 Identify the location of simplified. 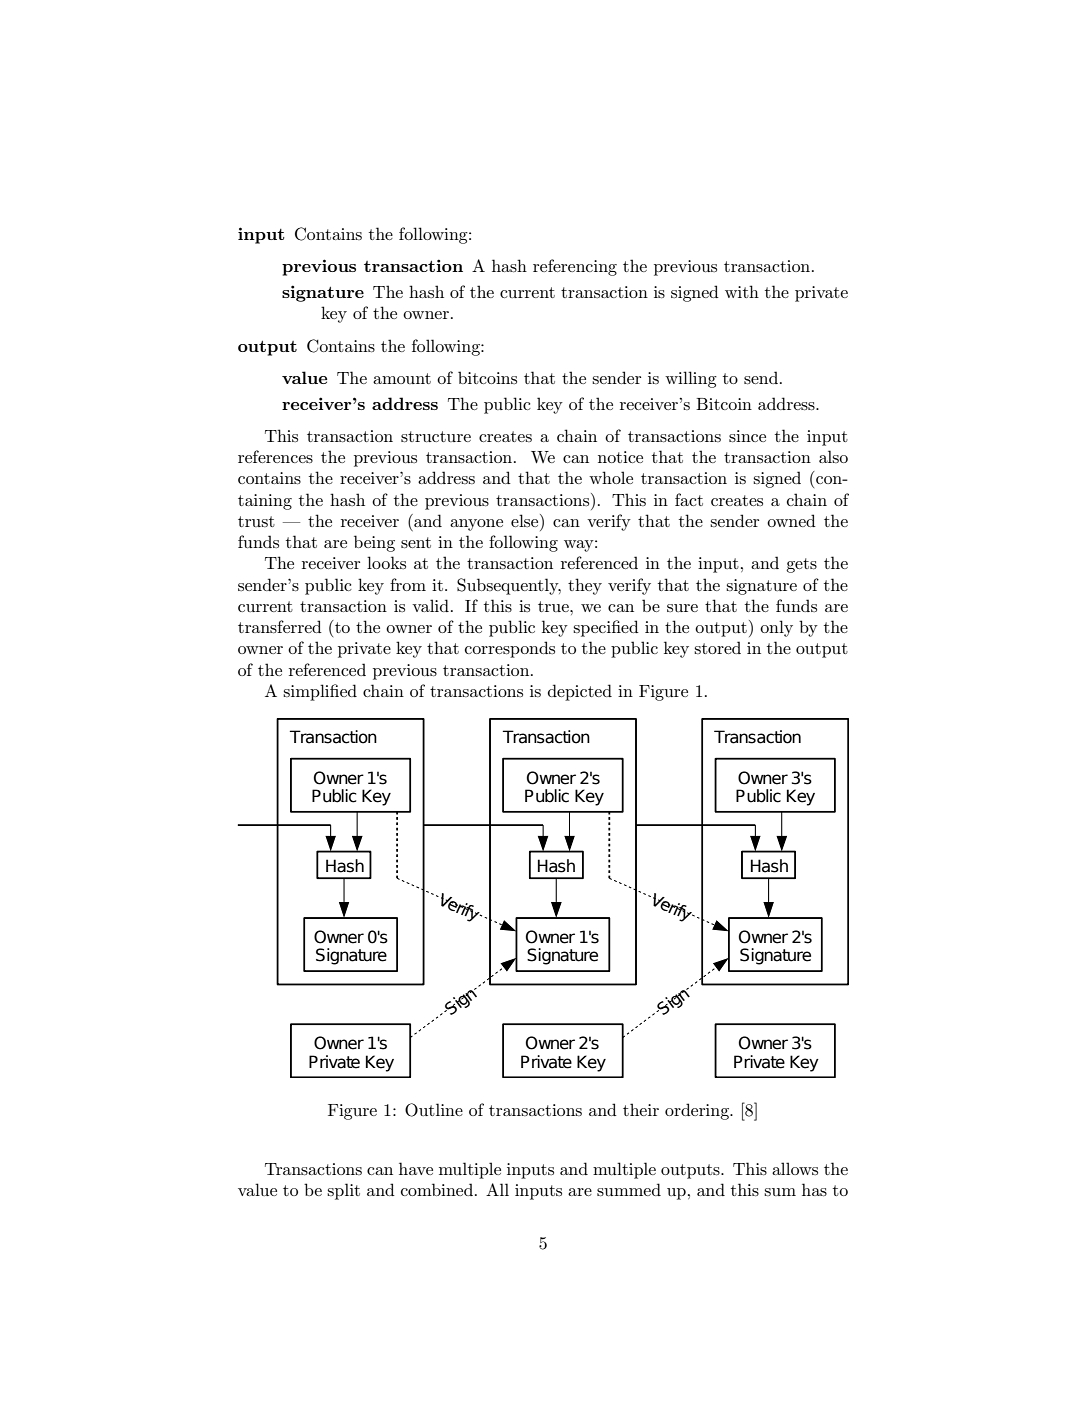
(320, 692).
